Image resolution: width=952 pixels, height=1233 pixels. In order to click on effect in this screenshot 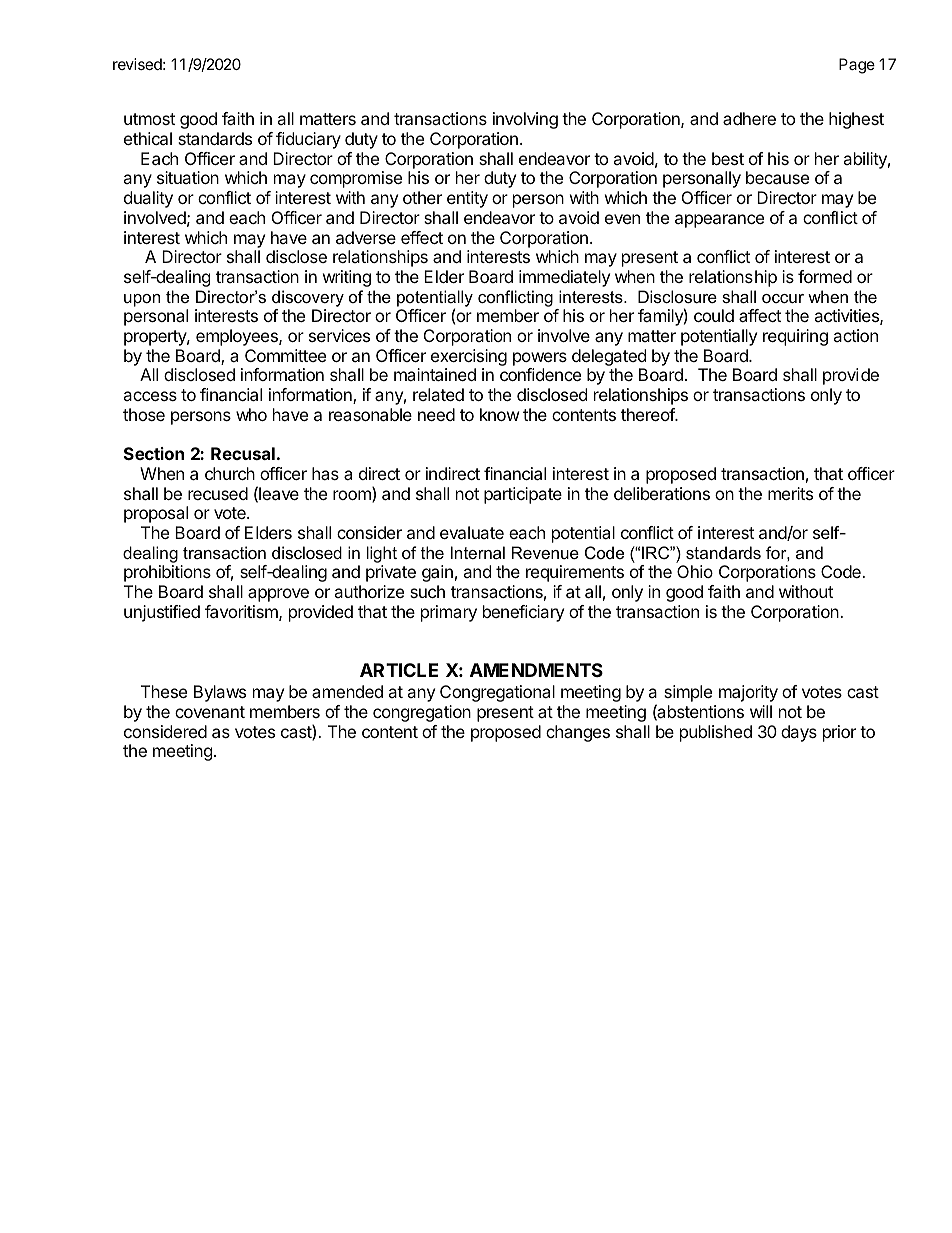, I will do `click(422, 237)`.
